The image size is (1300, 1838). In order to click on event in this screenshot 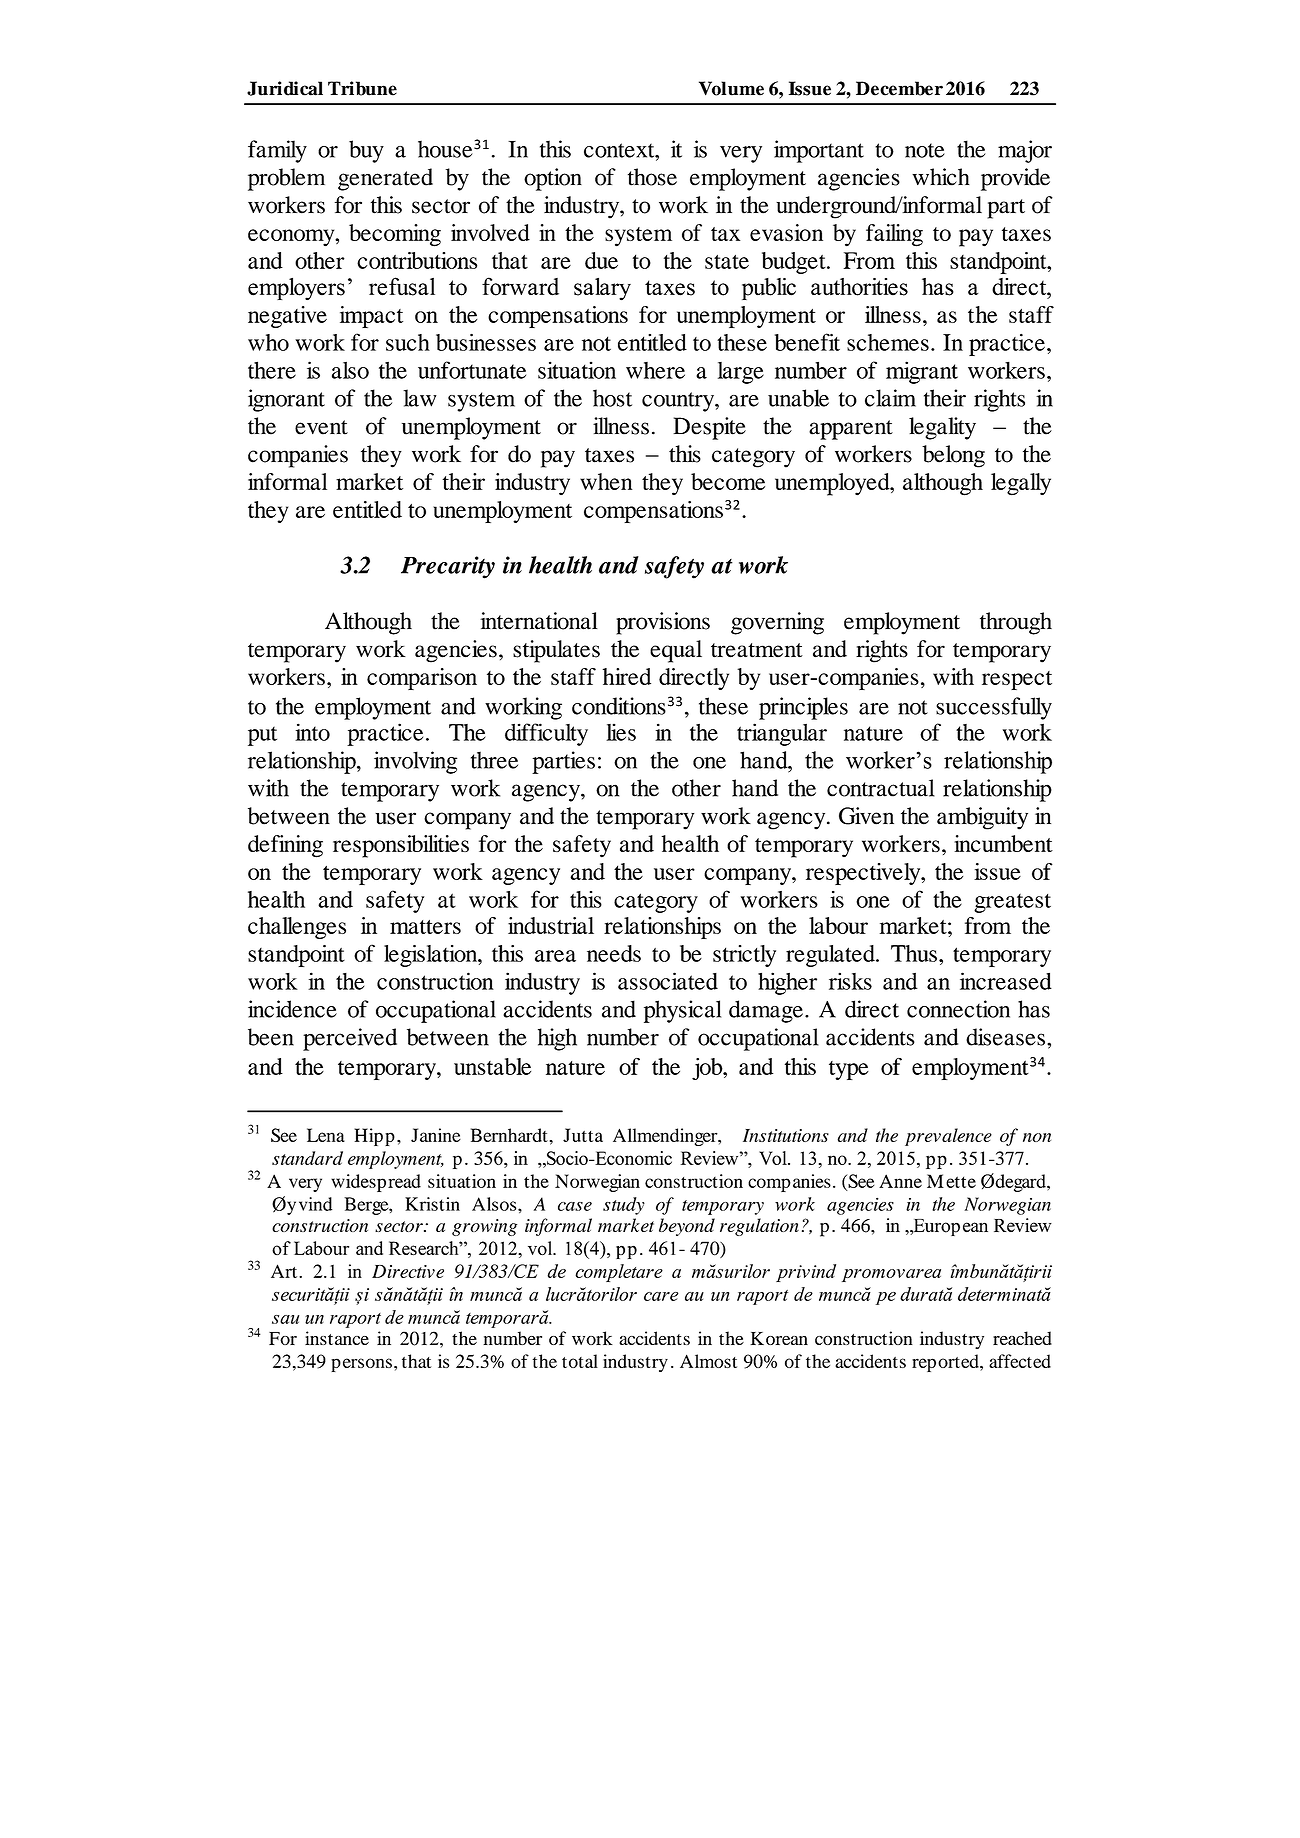, I will do `click(321, 427)`.
